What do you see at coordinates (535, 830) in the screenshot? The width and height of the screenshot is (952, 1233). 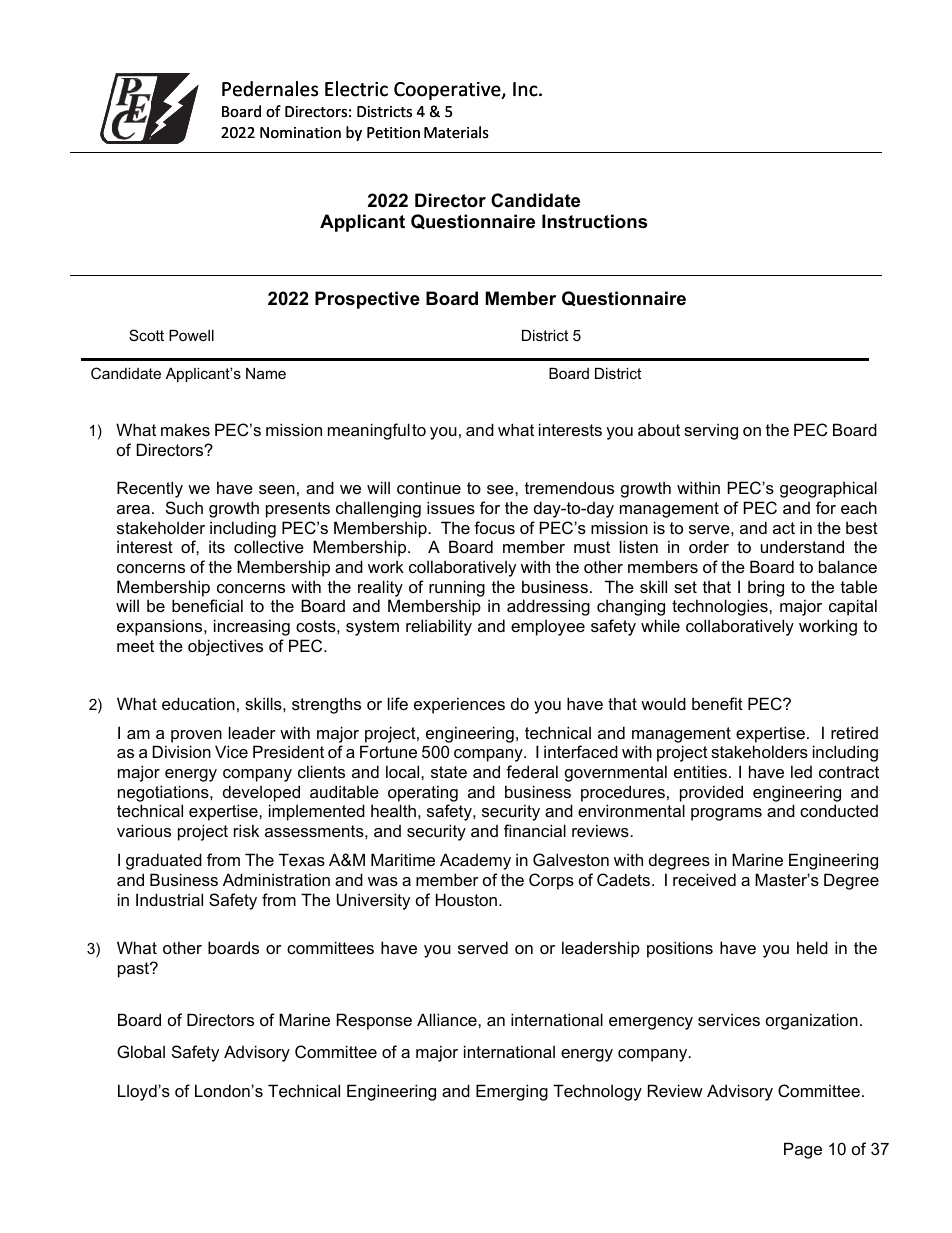 I see `financial` at bounding box center [535, 830].
